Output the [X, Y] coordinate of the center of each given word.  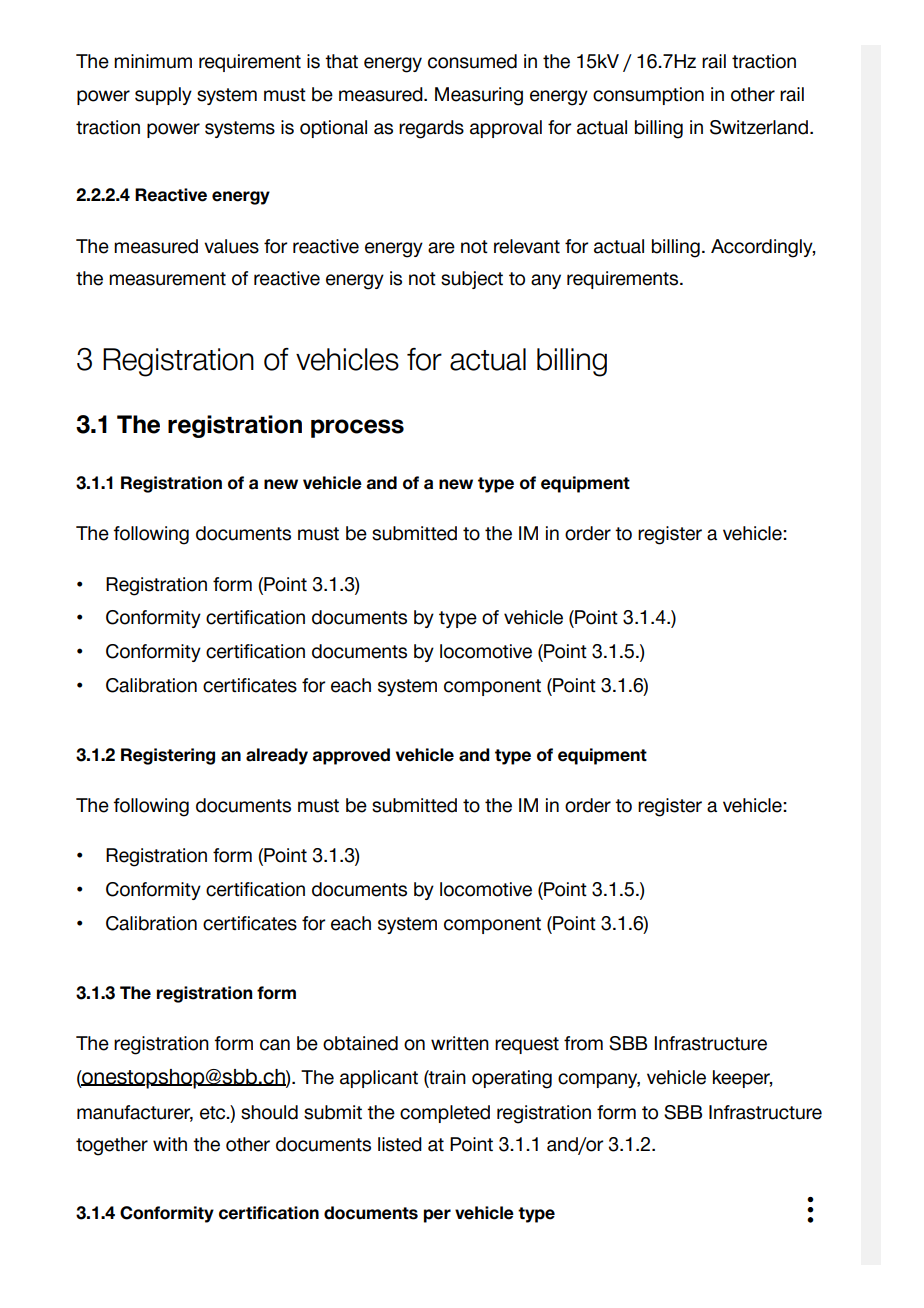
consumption [648, 96]
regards [431, 129]
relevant [527, 246]
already [277, 756]
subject [472, 280]
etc [214, 1113]
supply [163, 96]
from [583, 1043]
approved [351, 756]
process [357, 428]
